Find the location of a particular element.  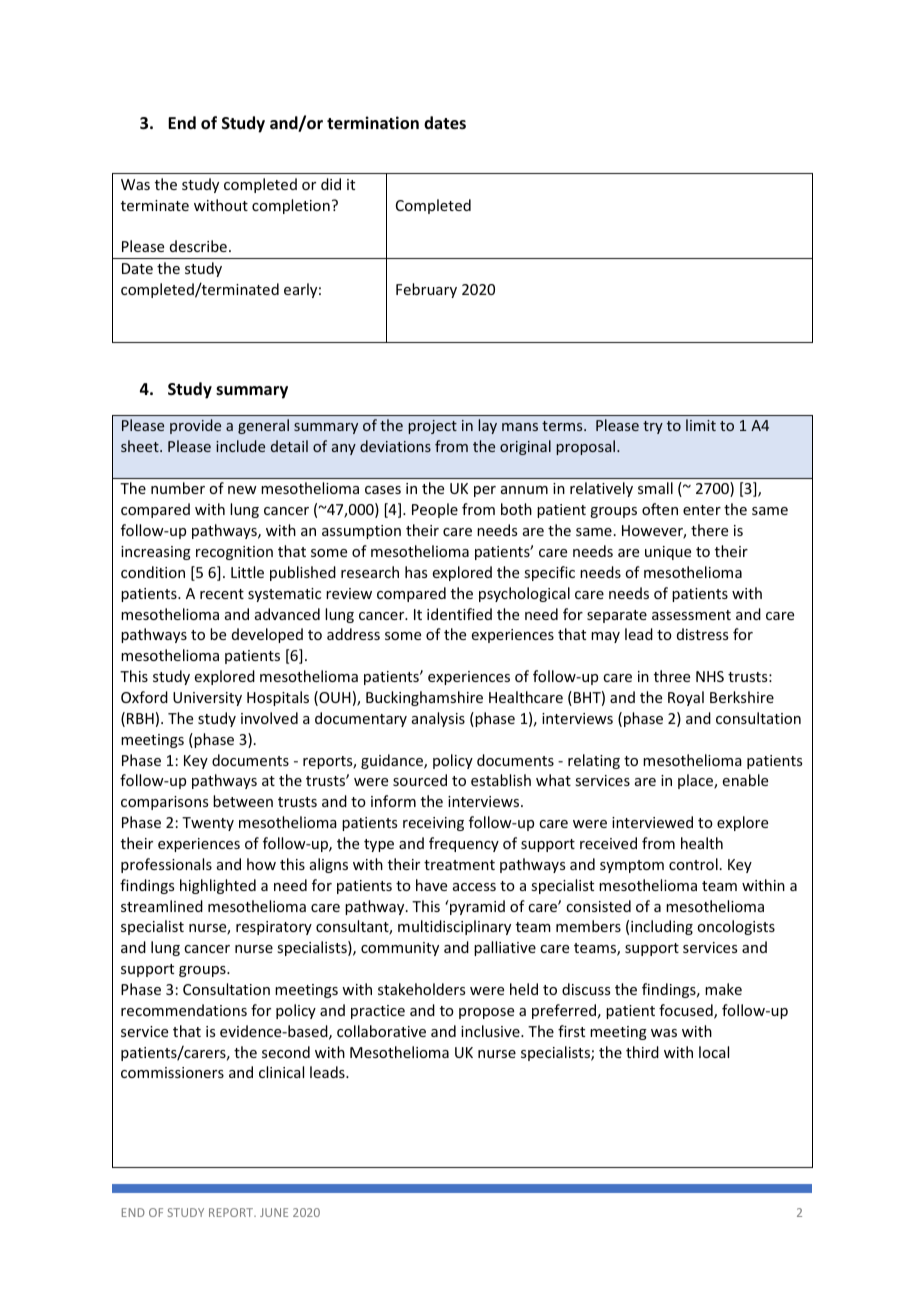

inclusive is located at coordinates (491, 1031).
